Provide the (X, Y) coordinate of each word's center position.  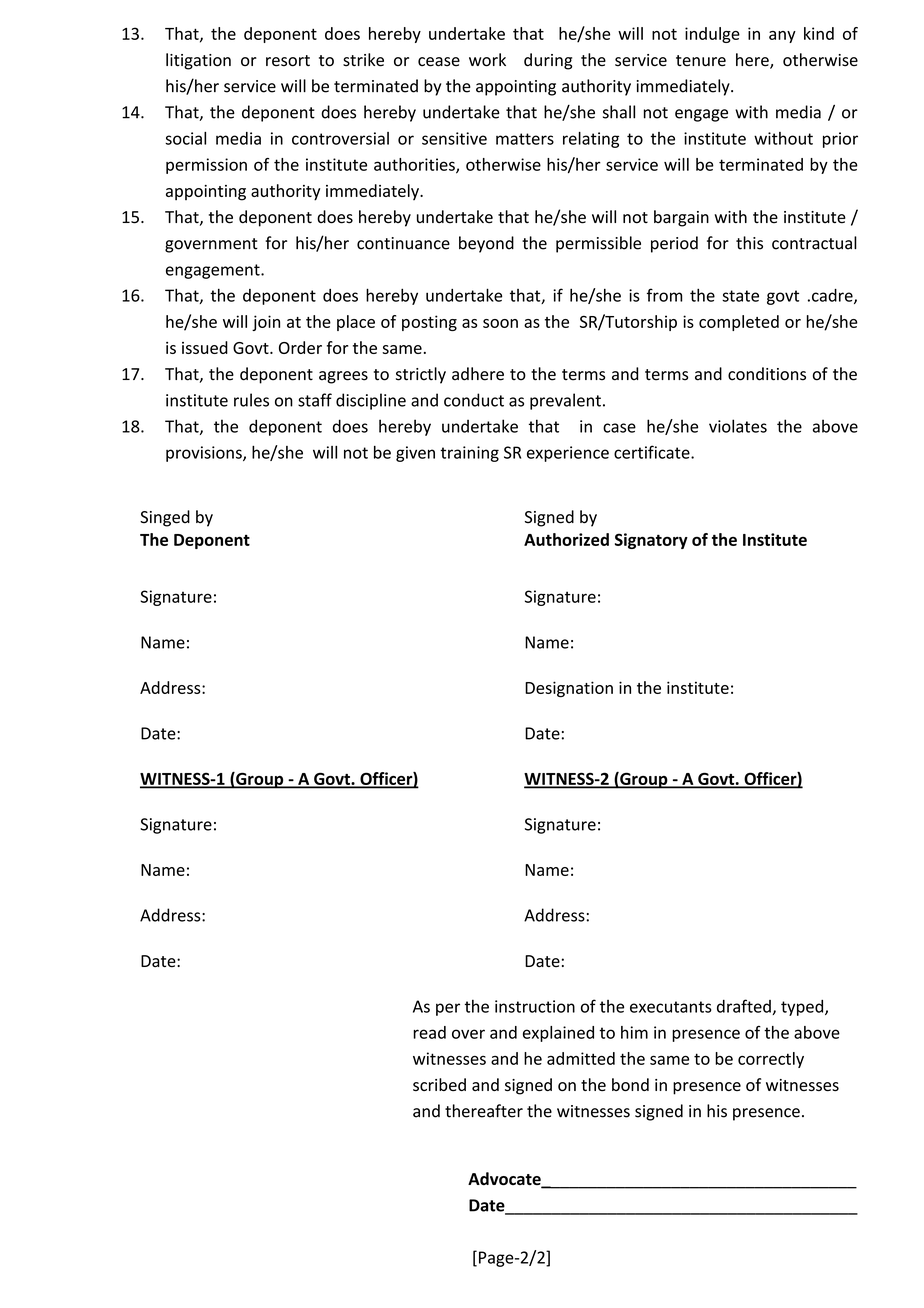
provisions (205, 454)
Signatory (651, 541)
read (429, 1032)
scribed (439, 1084)
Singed (165, 518)
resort (288, 61)
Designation (569, 689)
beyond (486, 244)
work (487, 60)
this (749, 243)
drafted (745, 1007)
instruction (535, 1006)
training (469, 454)
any (782, 37)
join (266, 323)
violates (738, 426)
